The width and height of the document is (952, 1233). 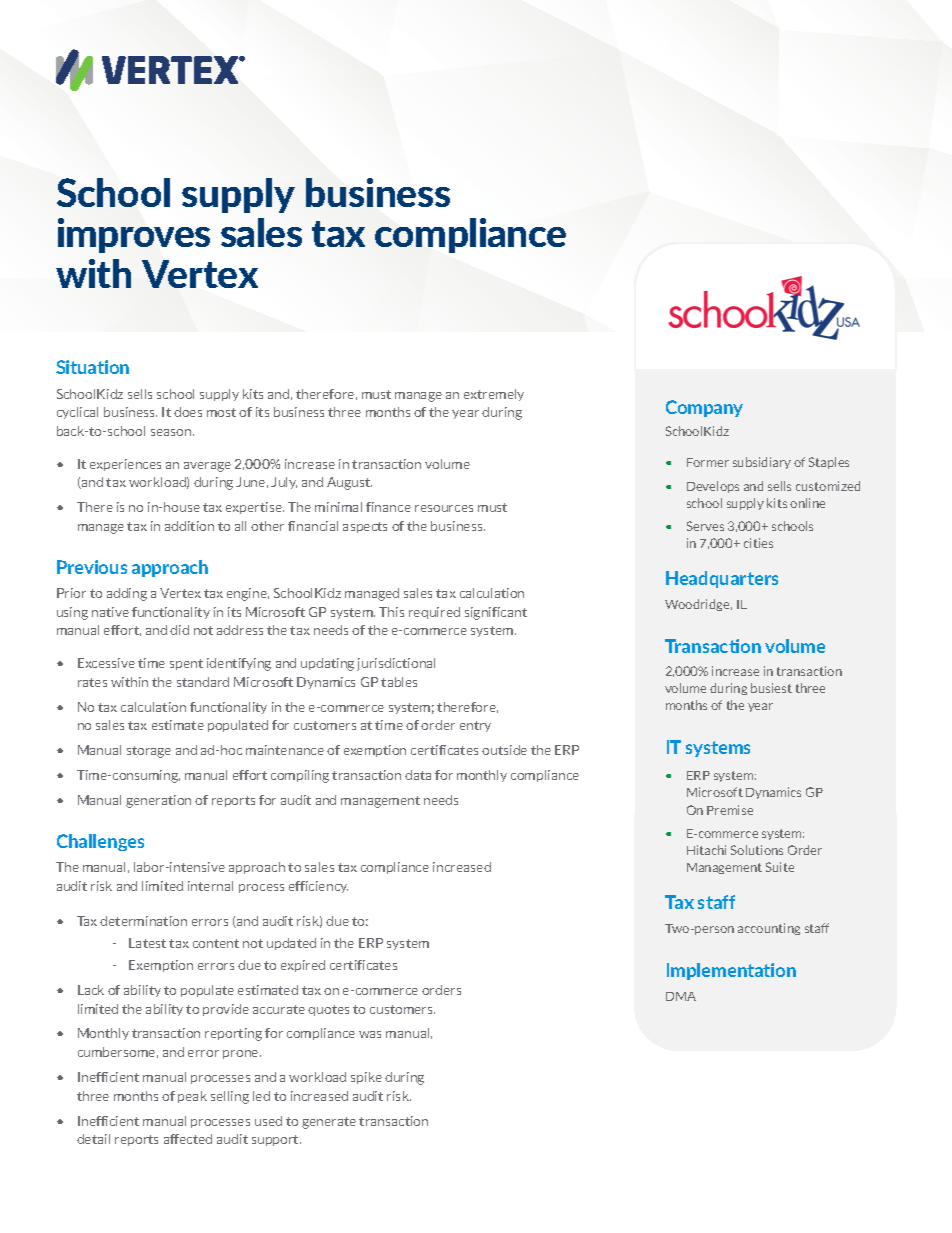 What do you see at coordinates (730, 810) in the document?
I see `Premise` at bounding box center [730, 810].
